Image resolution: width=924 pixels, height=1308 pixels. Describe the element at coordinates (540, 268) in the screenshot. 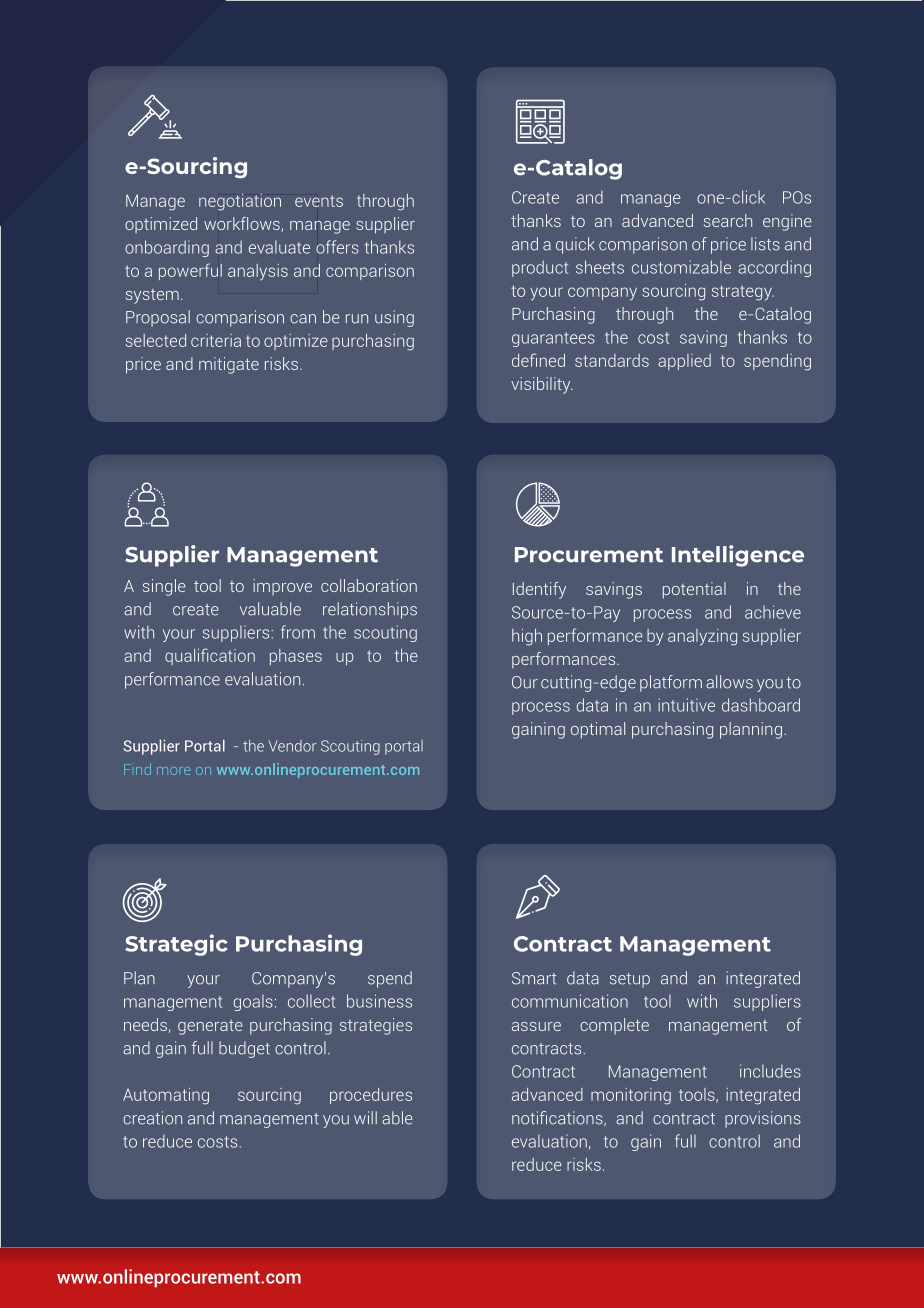

I see `product` at that location.
